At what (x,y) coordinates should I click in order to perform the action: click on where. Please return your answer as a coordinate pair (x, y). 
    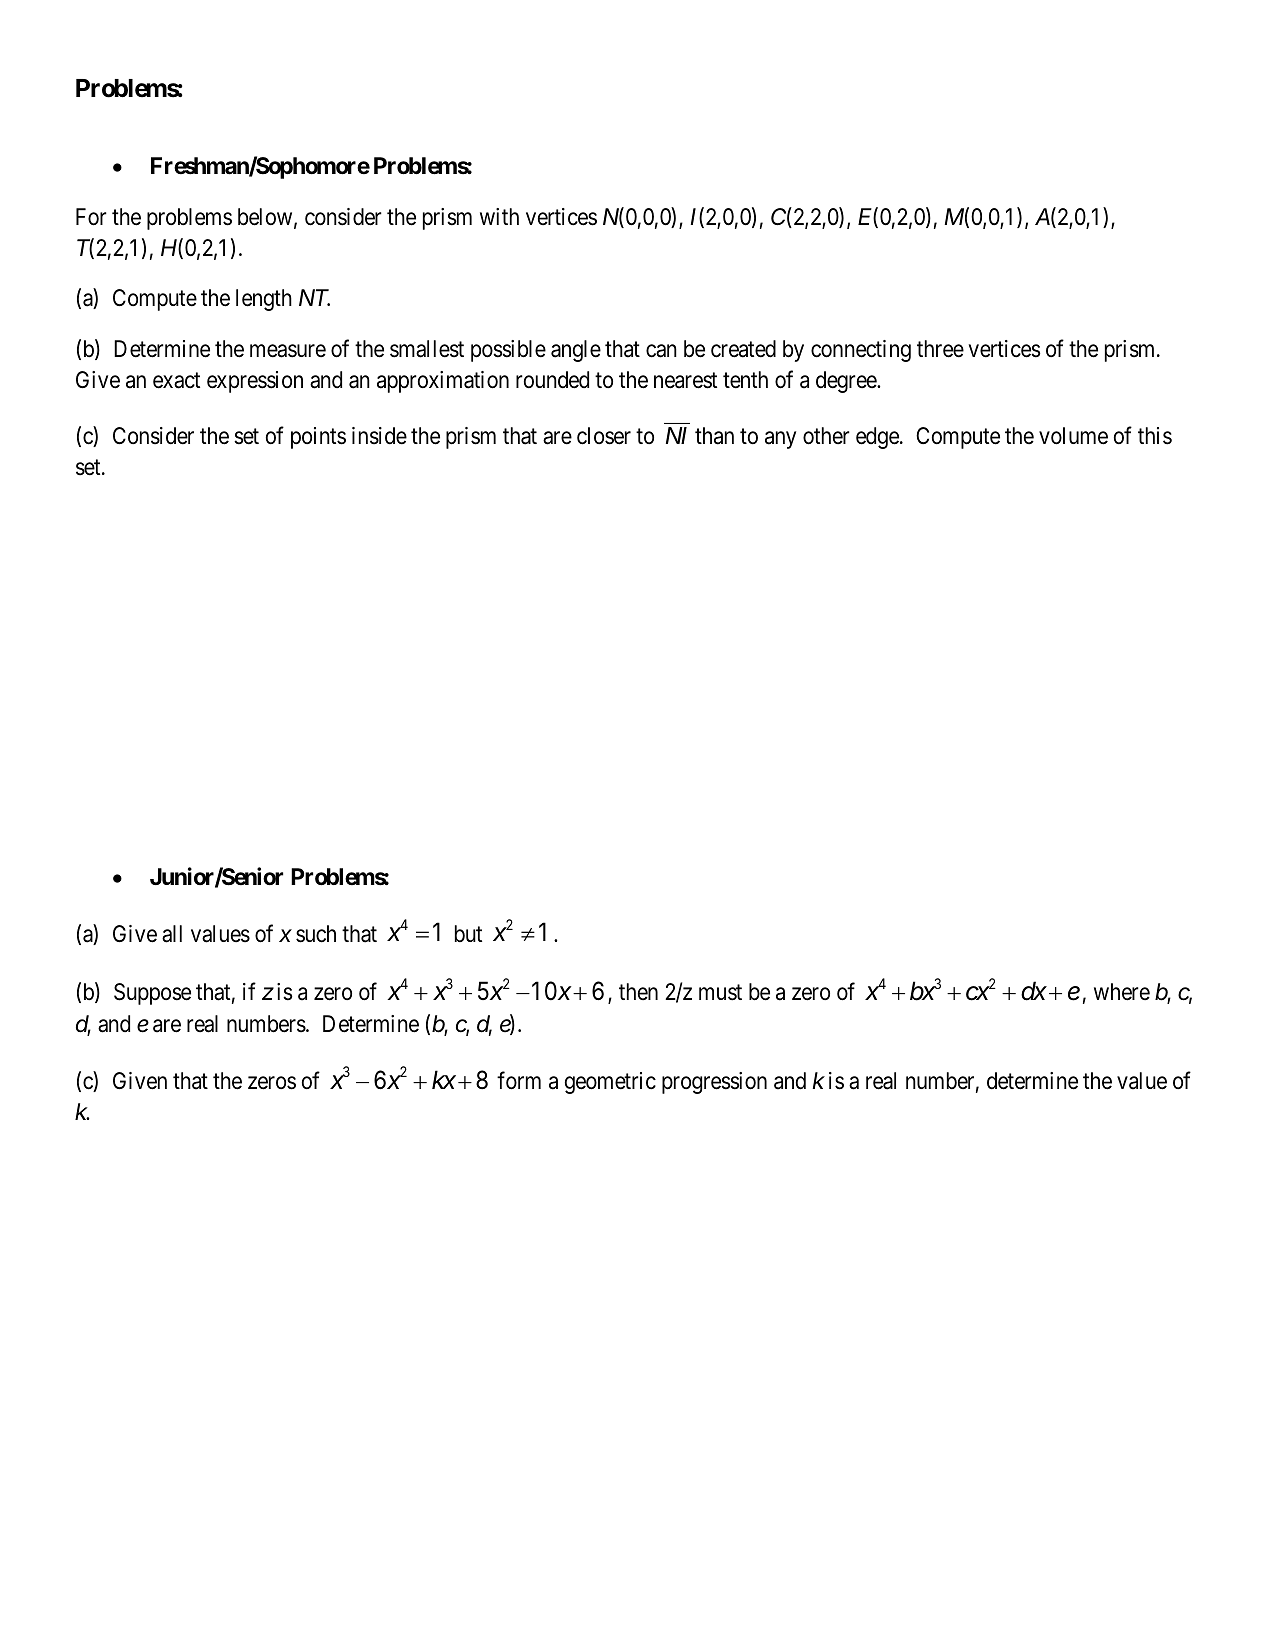
    Looking at the image, I should click on (1122, 992).
